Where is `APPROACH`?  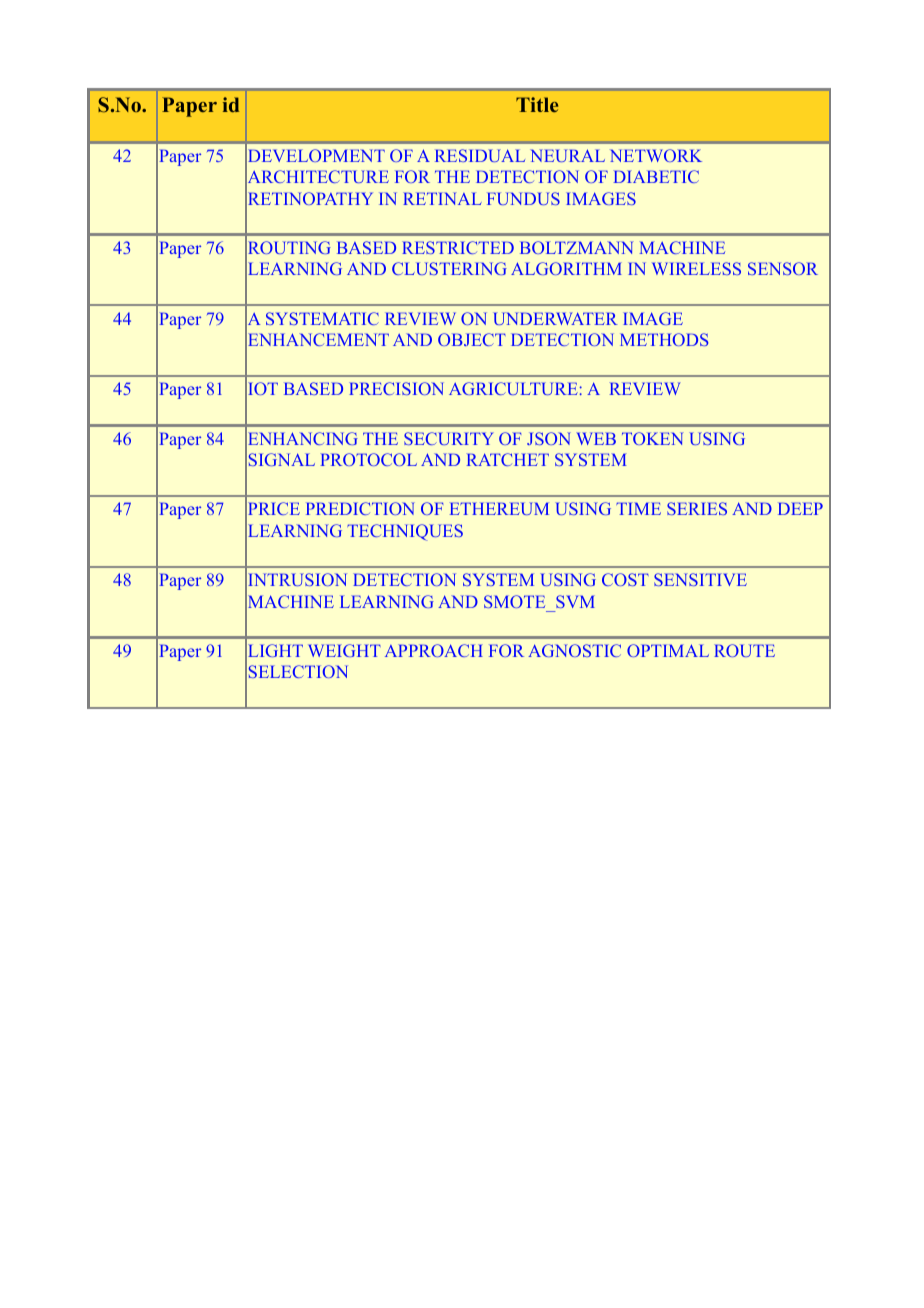 APPROACH is located at coordinates (434, 650).
